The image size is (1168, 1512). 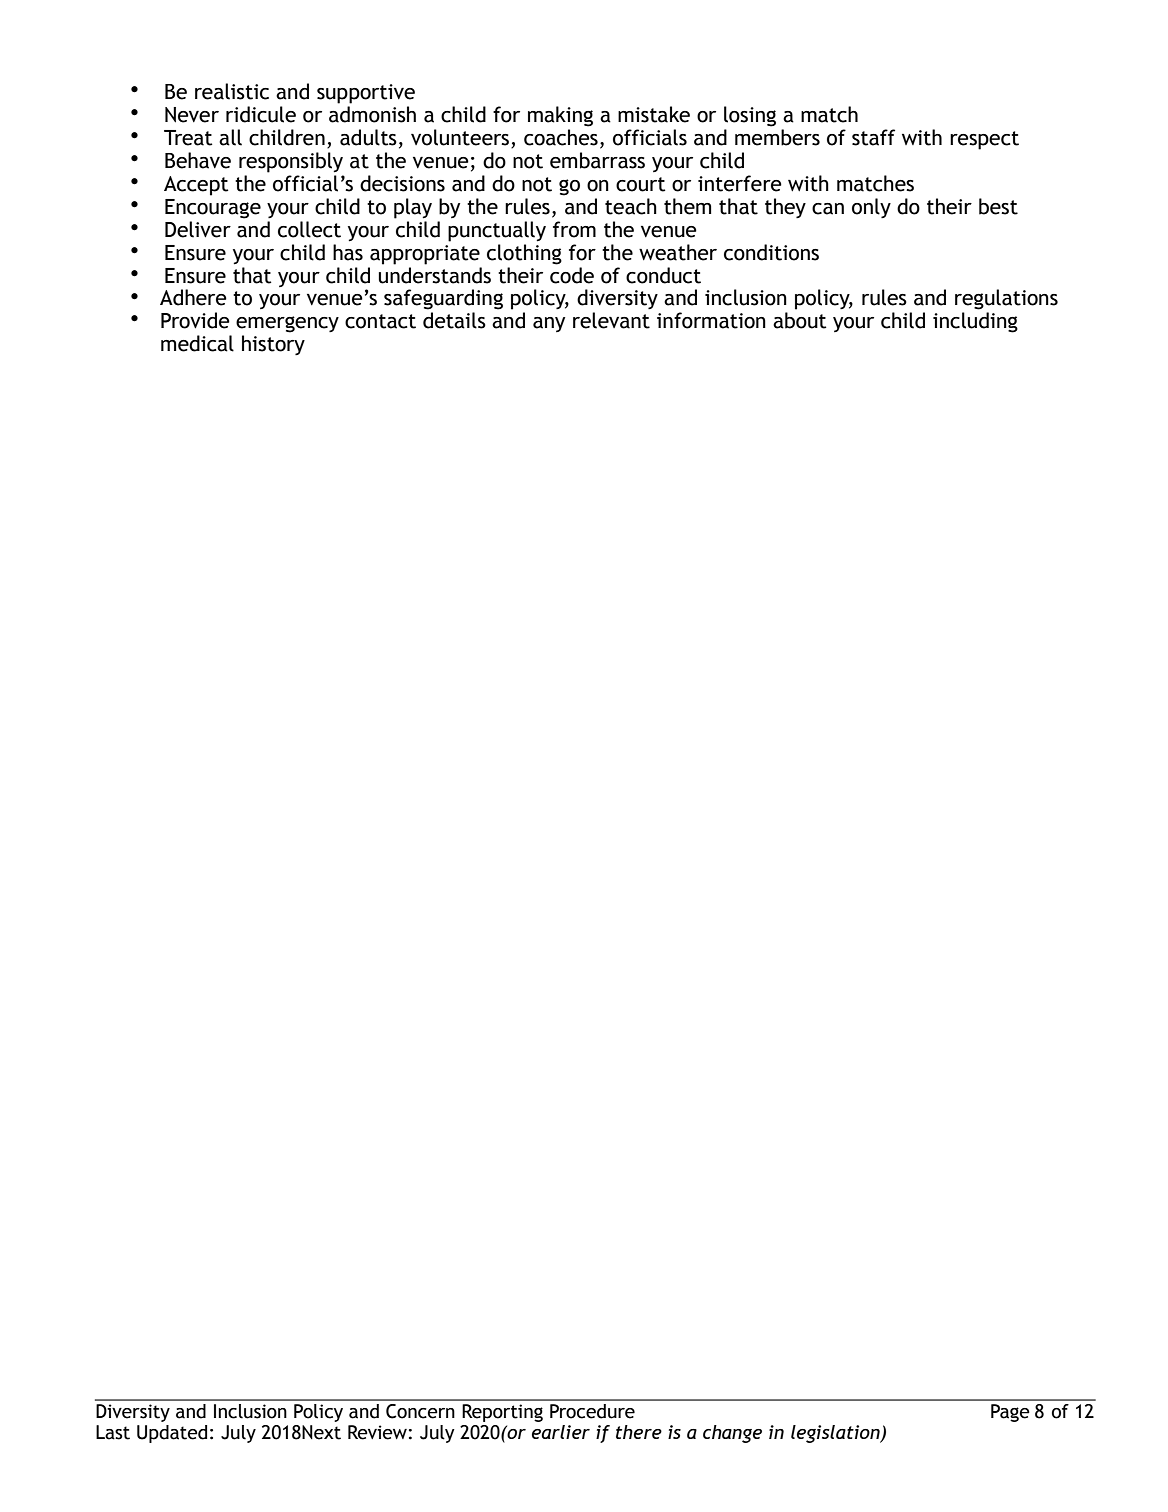 I want to click on Page, so click(x=1010, y=1413).
